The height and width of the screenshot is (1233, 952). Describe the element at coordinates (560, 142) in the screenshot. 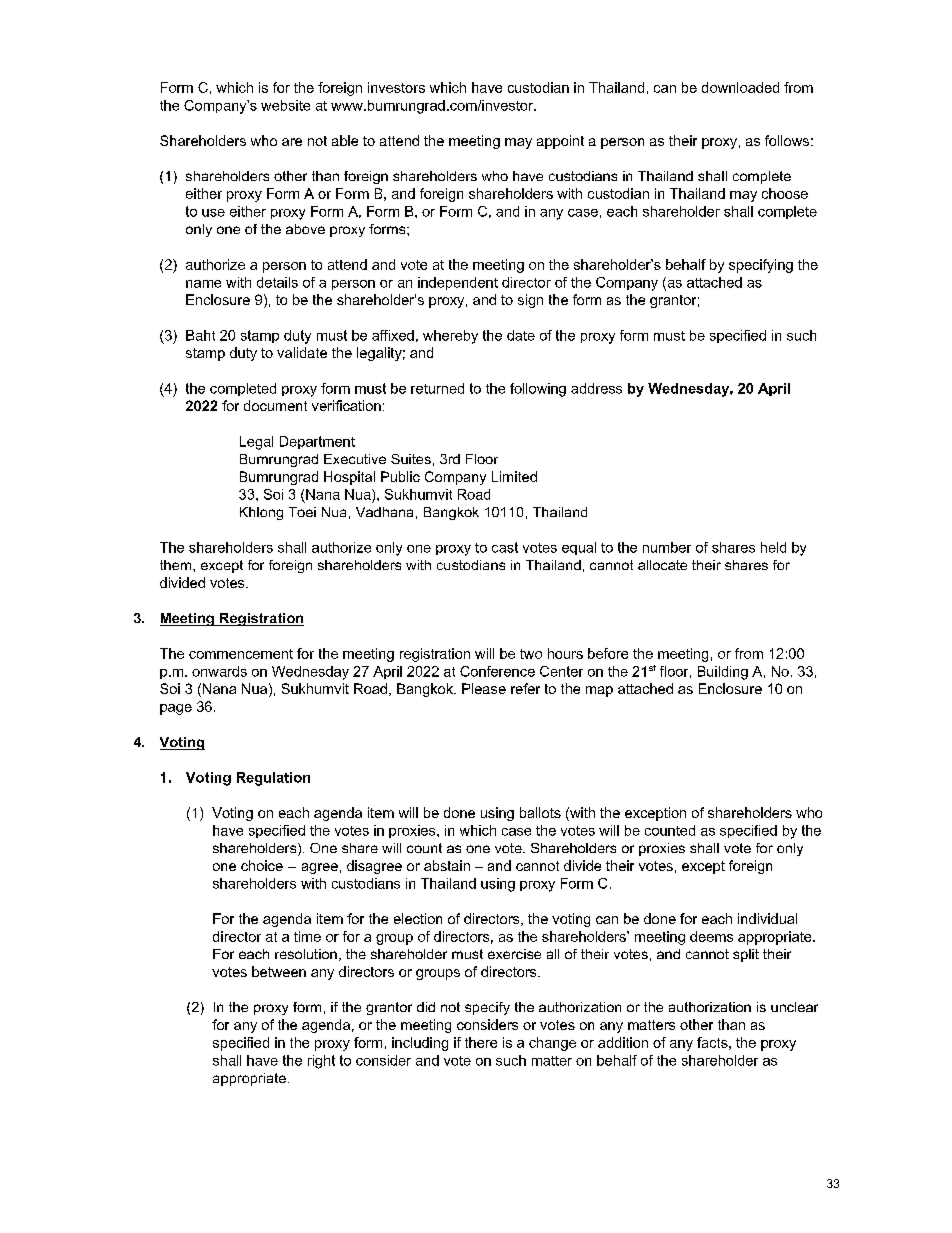

I see `appoint` at that location.
